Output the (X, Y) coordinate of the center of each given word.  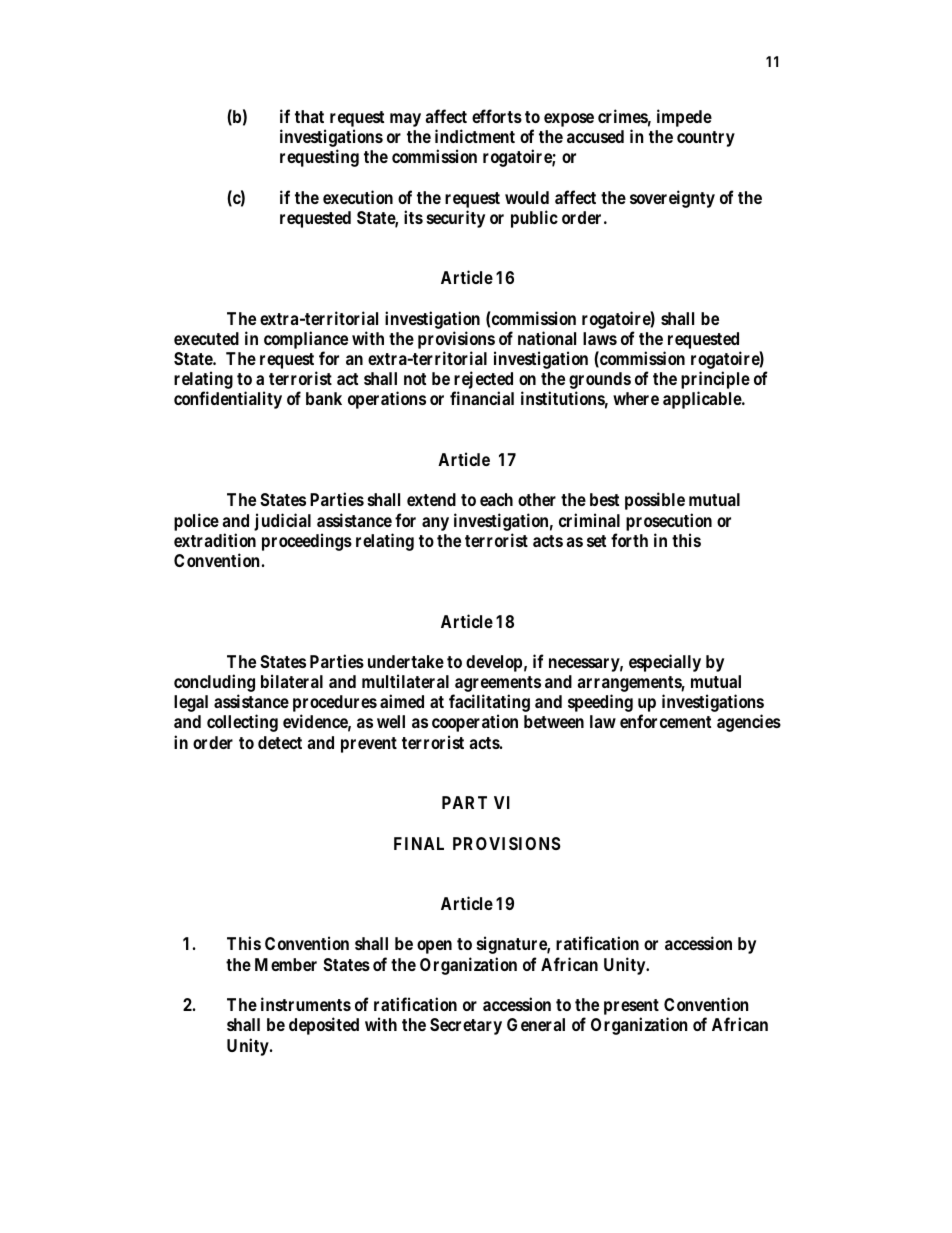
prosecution (669, 522)
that (309, 116)
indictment (475, 136)
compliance (306, 340)
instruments (306, 1004)
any (435, 524)
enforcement (665, 721)
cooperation (475, 723)
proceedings (307, 542)
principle (715, 381)
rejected (483, 381)
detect (280, 742)
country (706, 139)
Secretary (466, 1026)
